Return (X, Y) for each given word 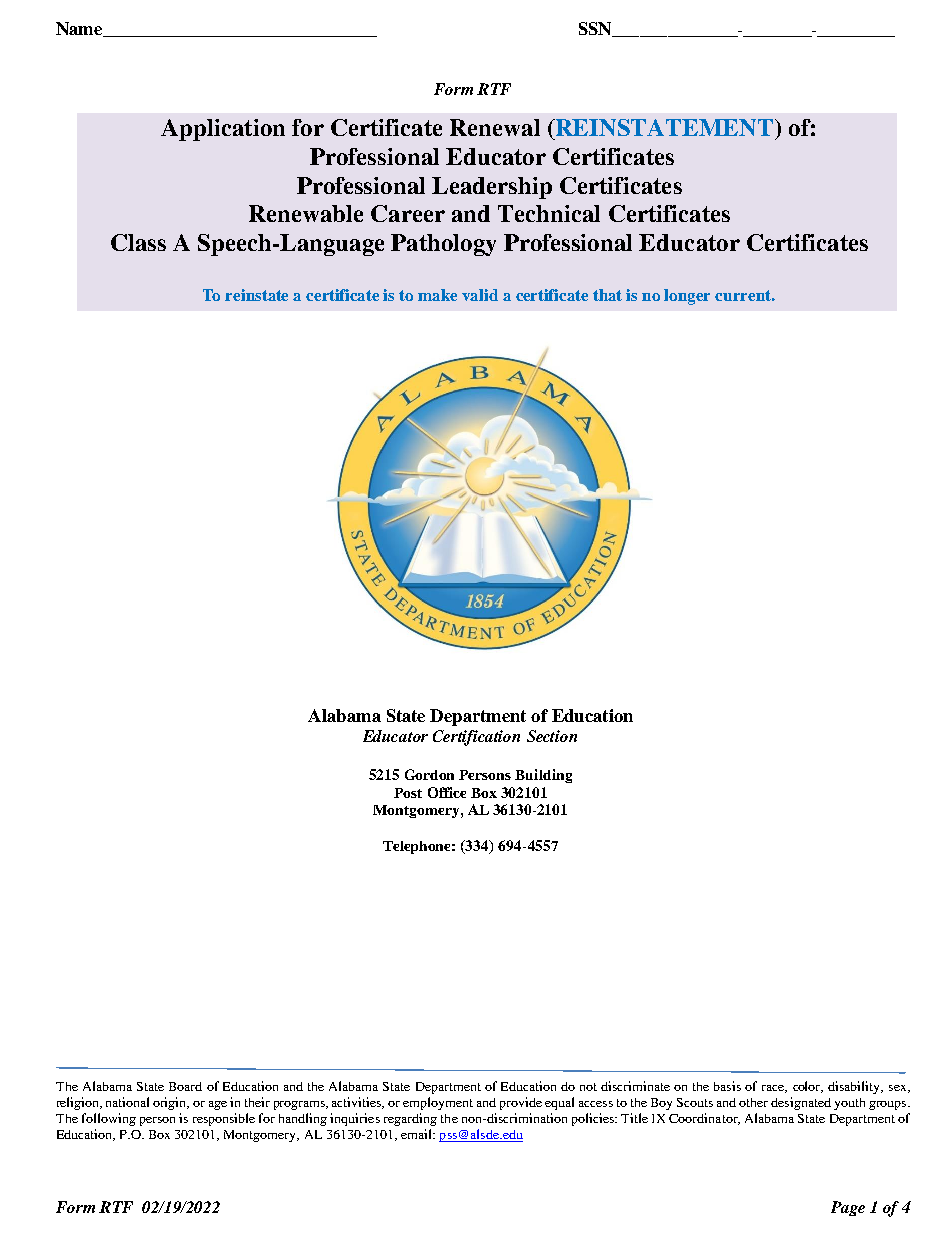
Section (552, 736)
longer (687, 297)
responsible (224, 1119)
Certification (476, 738)
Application (223, 130)
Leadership (492, 188)
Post (408, 793)
